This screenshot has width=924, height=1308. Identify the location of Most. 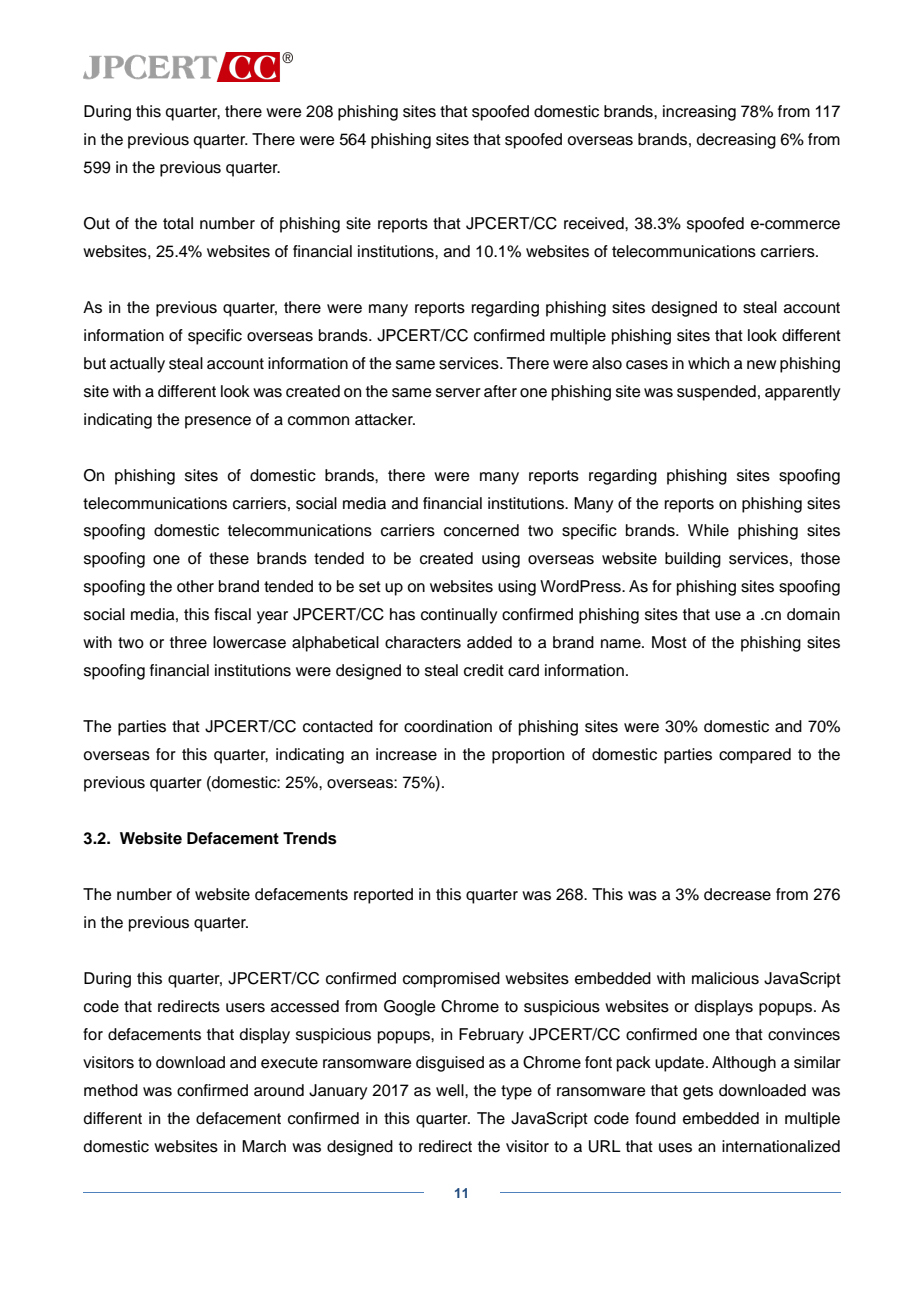
(669, 642).
